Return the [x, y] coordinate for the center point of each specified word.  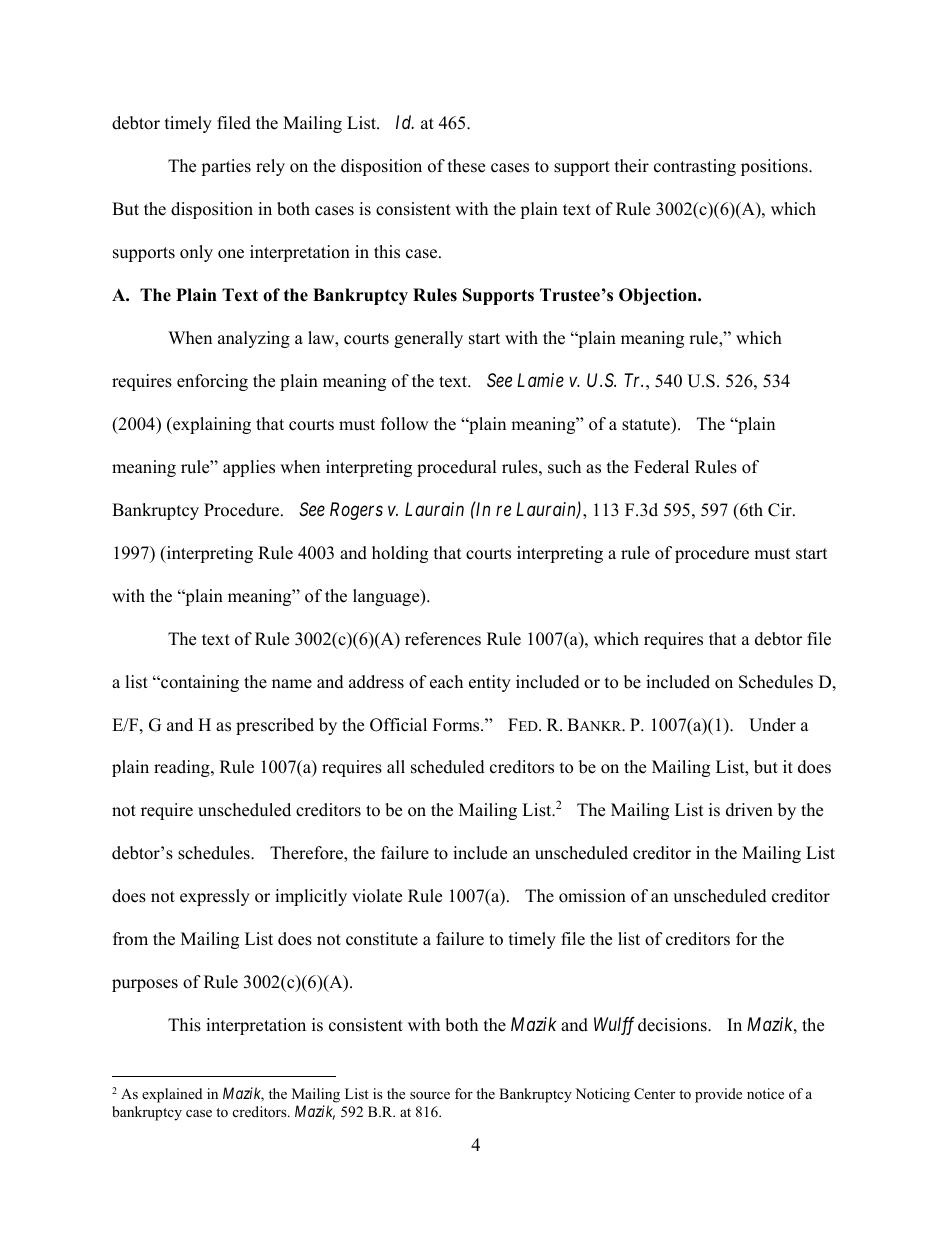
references [443, 639]
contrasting [695, 167]
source [430, 1095]
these [466, 166]
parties [226, 167]
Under [772, 725]
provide [718, 1095]
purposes [145, 985]
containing [199, 683]
